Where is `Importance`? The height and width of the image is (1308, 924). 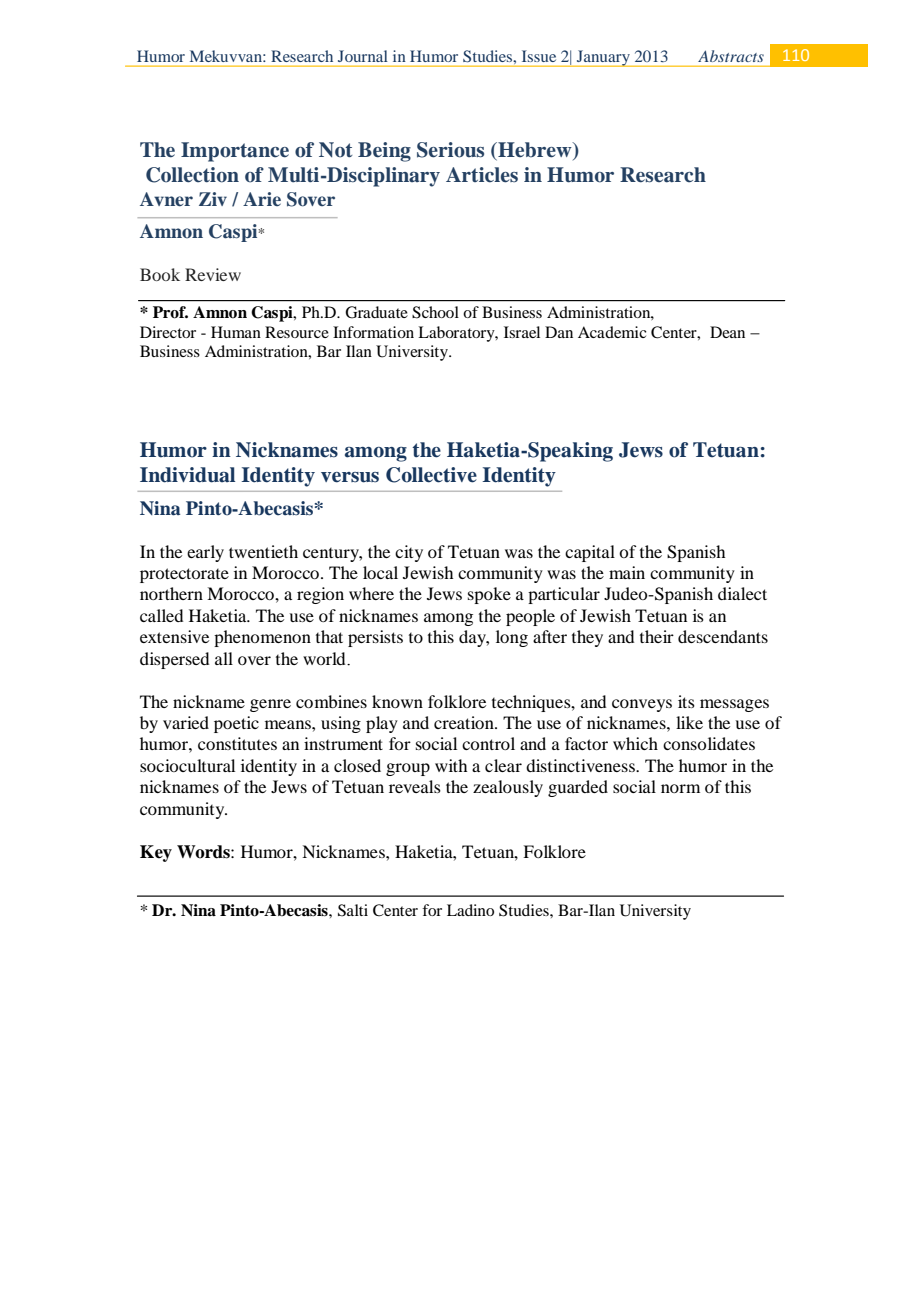 Importance is located at coordinates (235, 152).
